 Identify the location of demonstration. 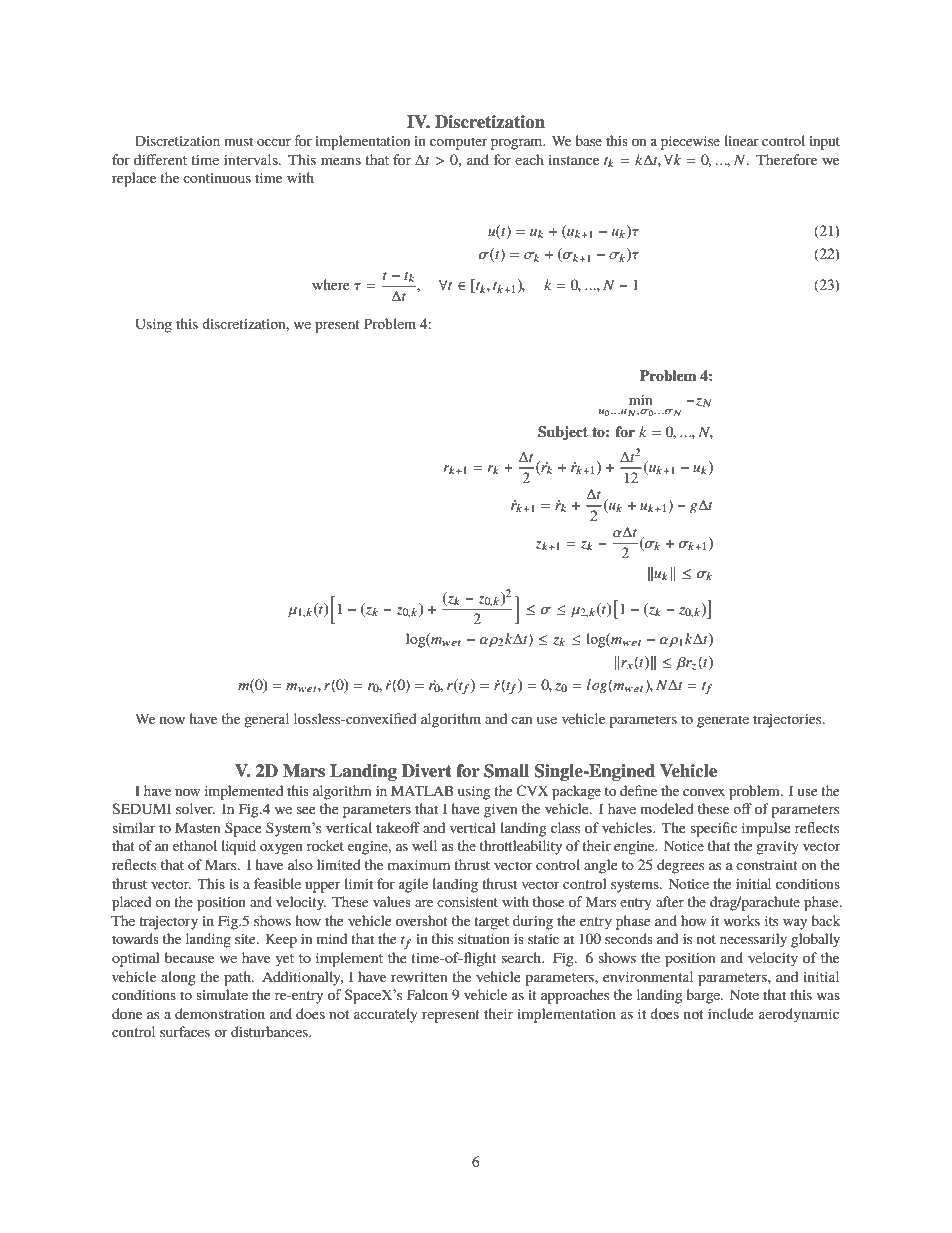
(220, 1013).
